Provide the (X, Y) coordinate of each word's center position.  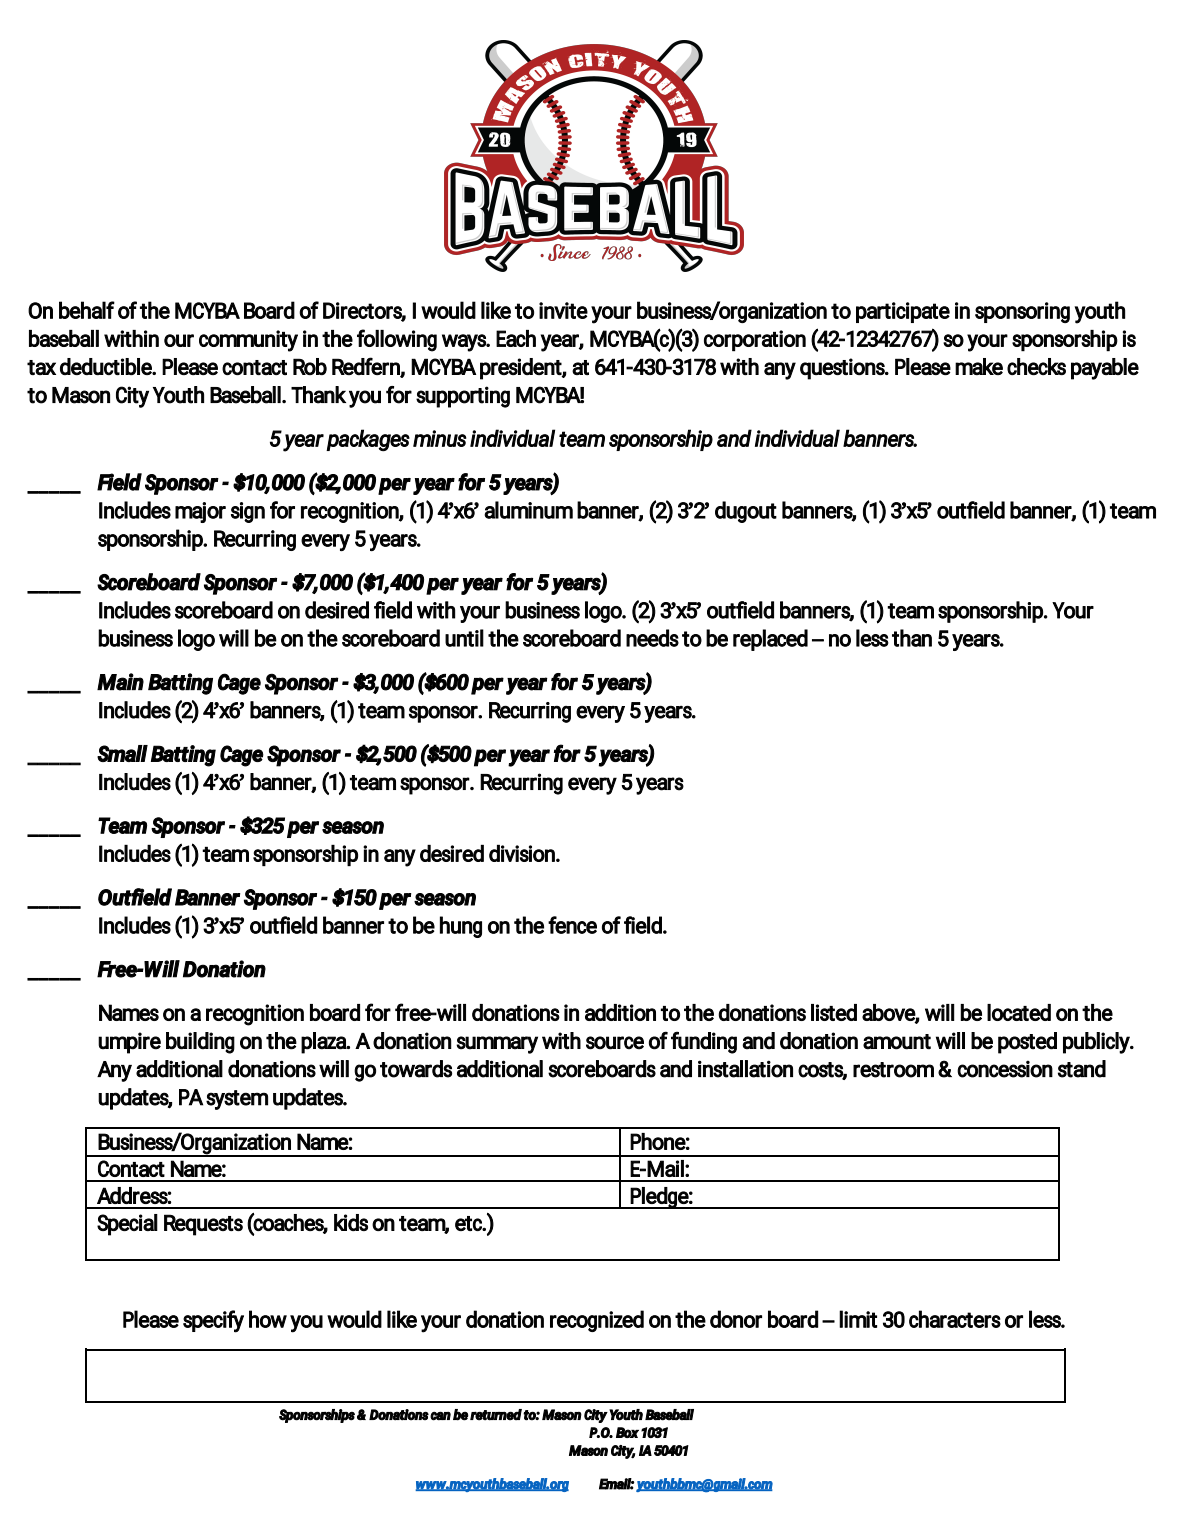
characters (955, 1319)
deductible (107, 366)
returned (496, 1415)
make (979, 366)
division (523, 853)
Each (516, 338)
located (1019, 1012)
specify (213, 1321)
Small (122, 753)
